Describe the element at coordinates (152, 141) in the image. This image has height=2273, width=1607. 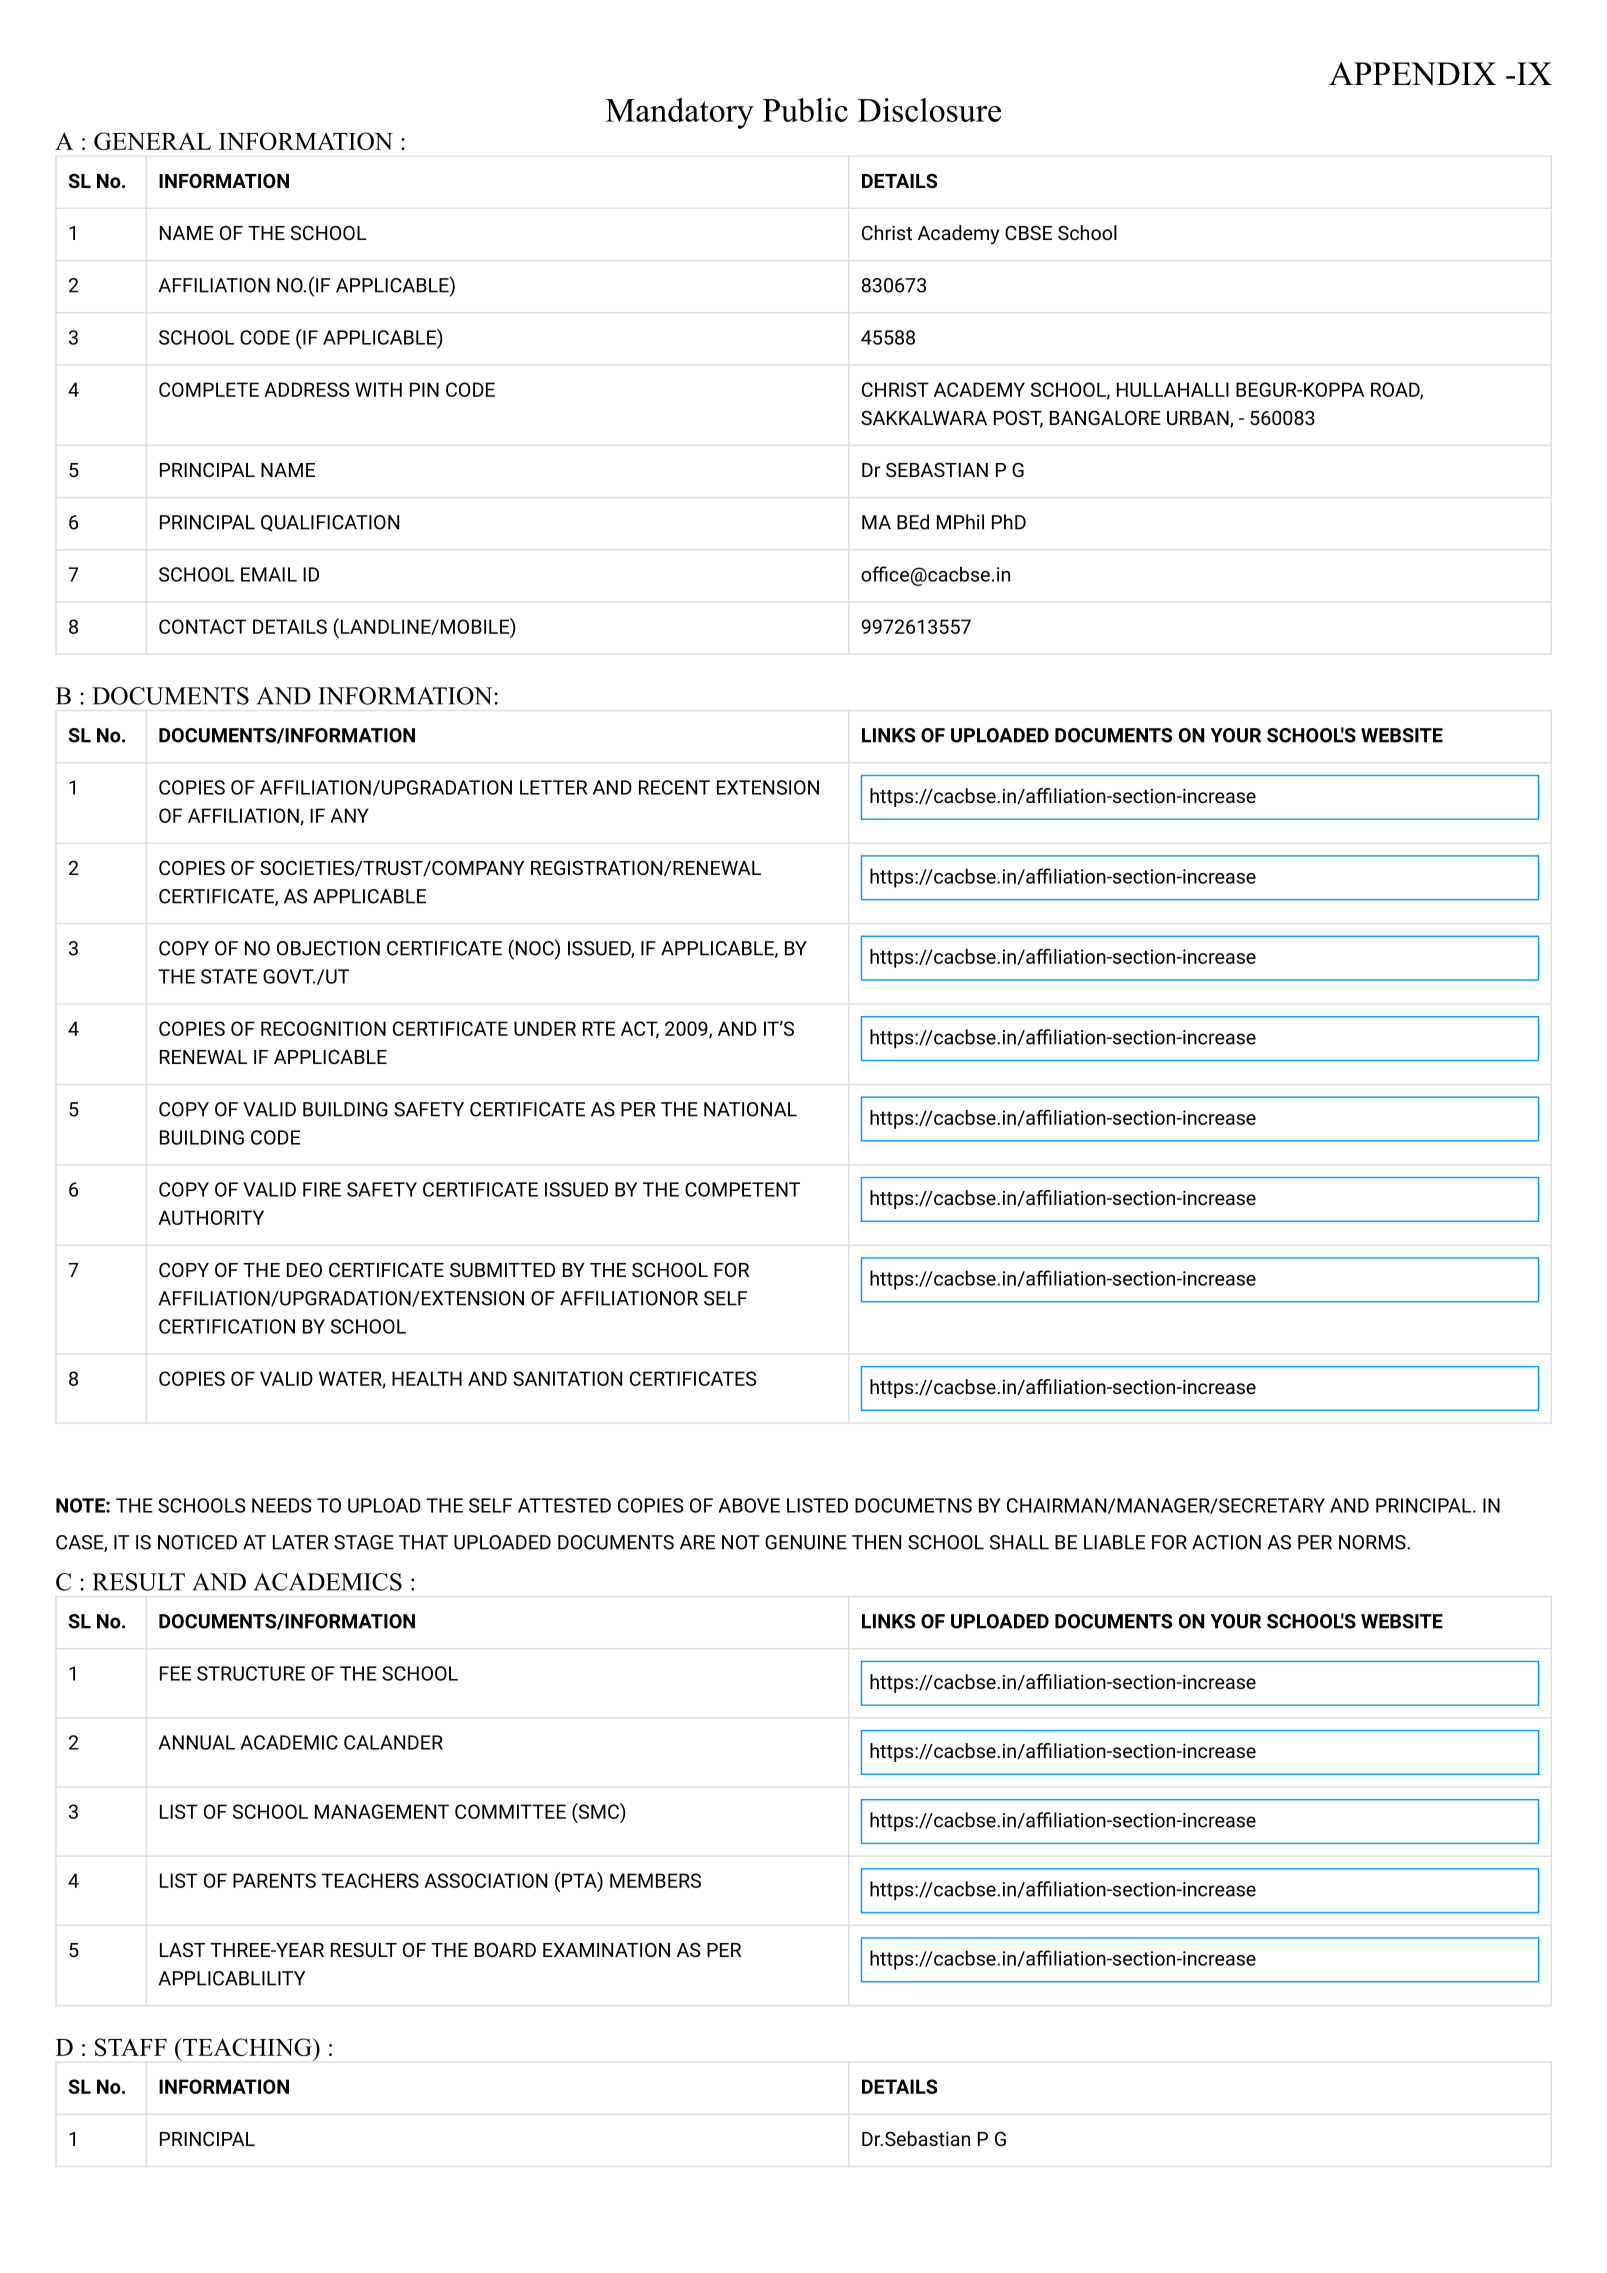
I see `GENERAL` at that location.
